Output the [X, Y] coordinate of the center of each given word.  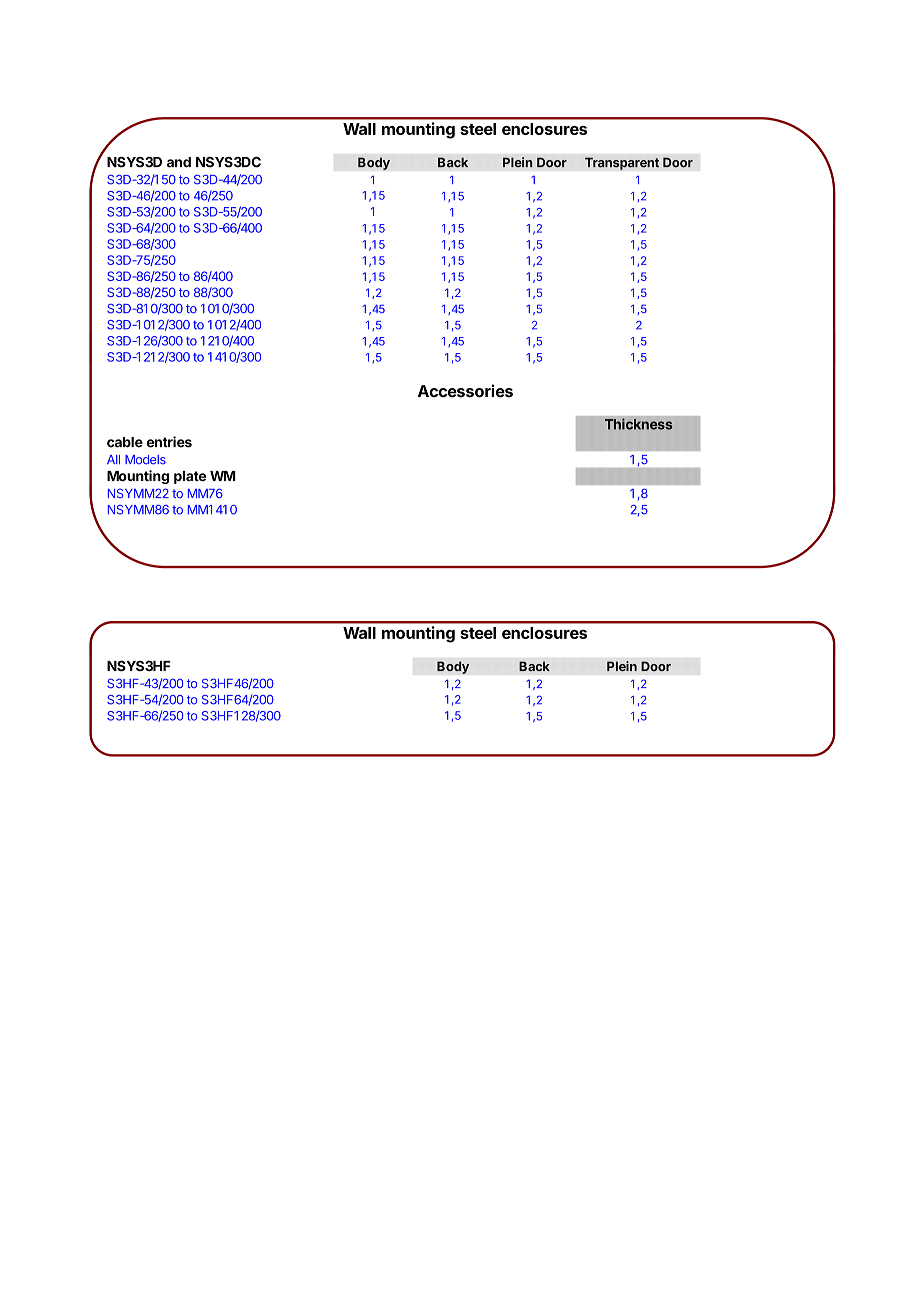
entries [169, 442]
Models [145, 460]
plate [190, 477]
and [179, 162]
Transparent [622, 163]
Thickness [638, 424]
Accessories [465, 391]
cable [125, 442]
